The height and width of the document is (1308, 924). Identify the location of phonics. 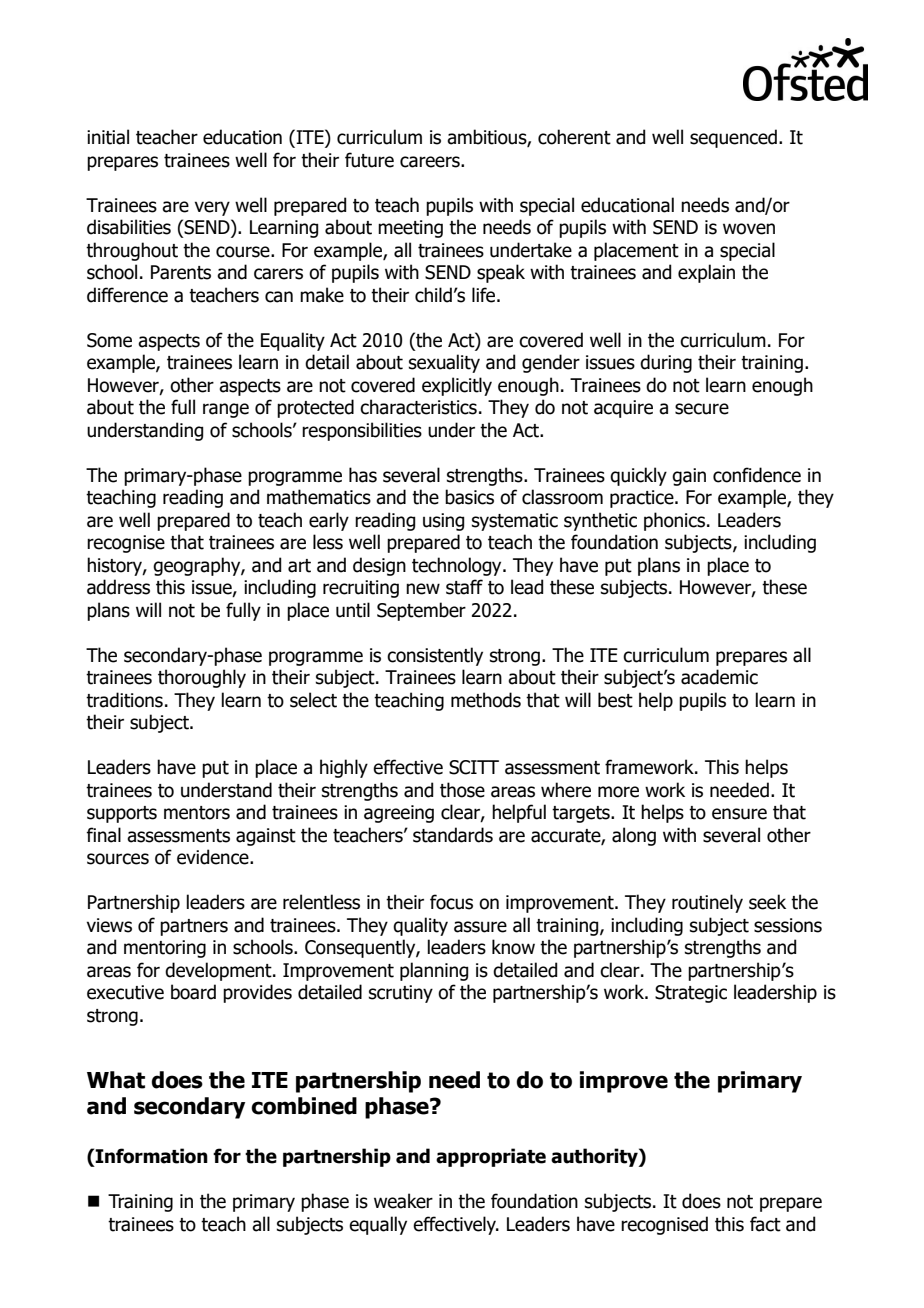
(674, 521).
